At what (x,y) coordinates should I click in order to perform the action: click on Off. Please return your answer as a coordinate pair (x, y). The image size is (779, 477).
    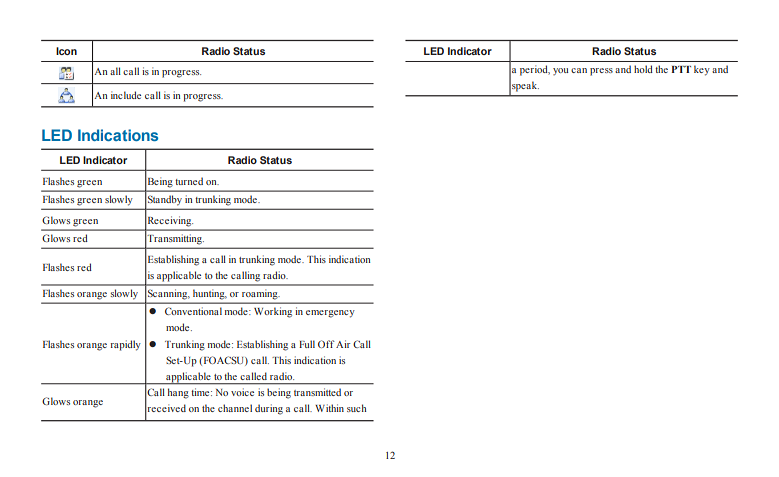
    Looking at the image, I should click on (326, 344).
